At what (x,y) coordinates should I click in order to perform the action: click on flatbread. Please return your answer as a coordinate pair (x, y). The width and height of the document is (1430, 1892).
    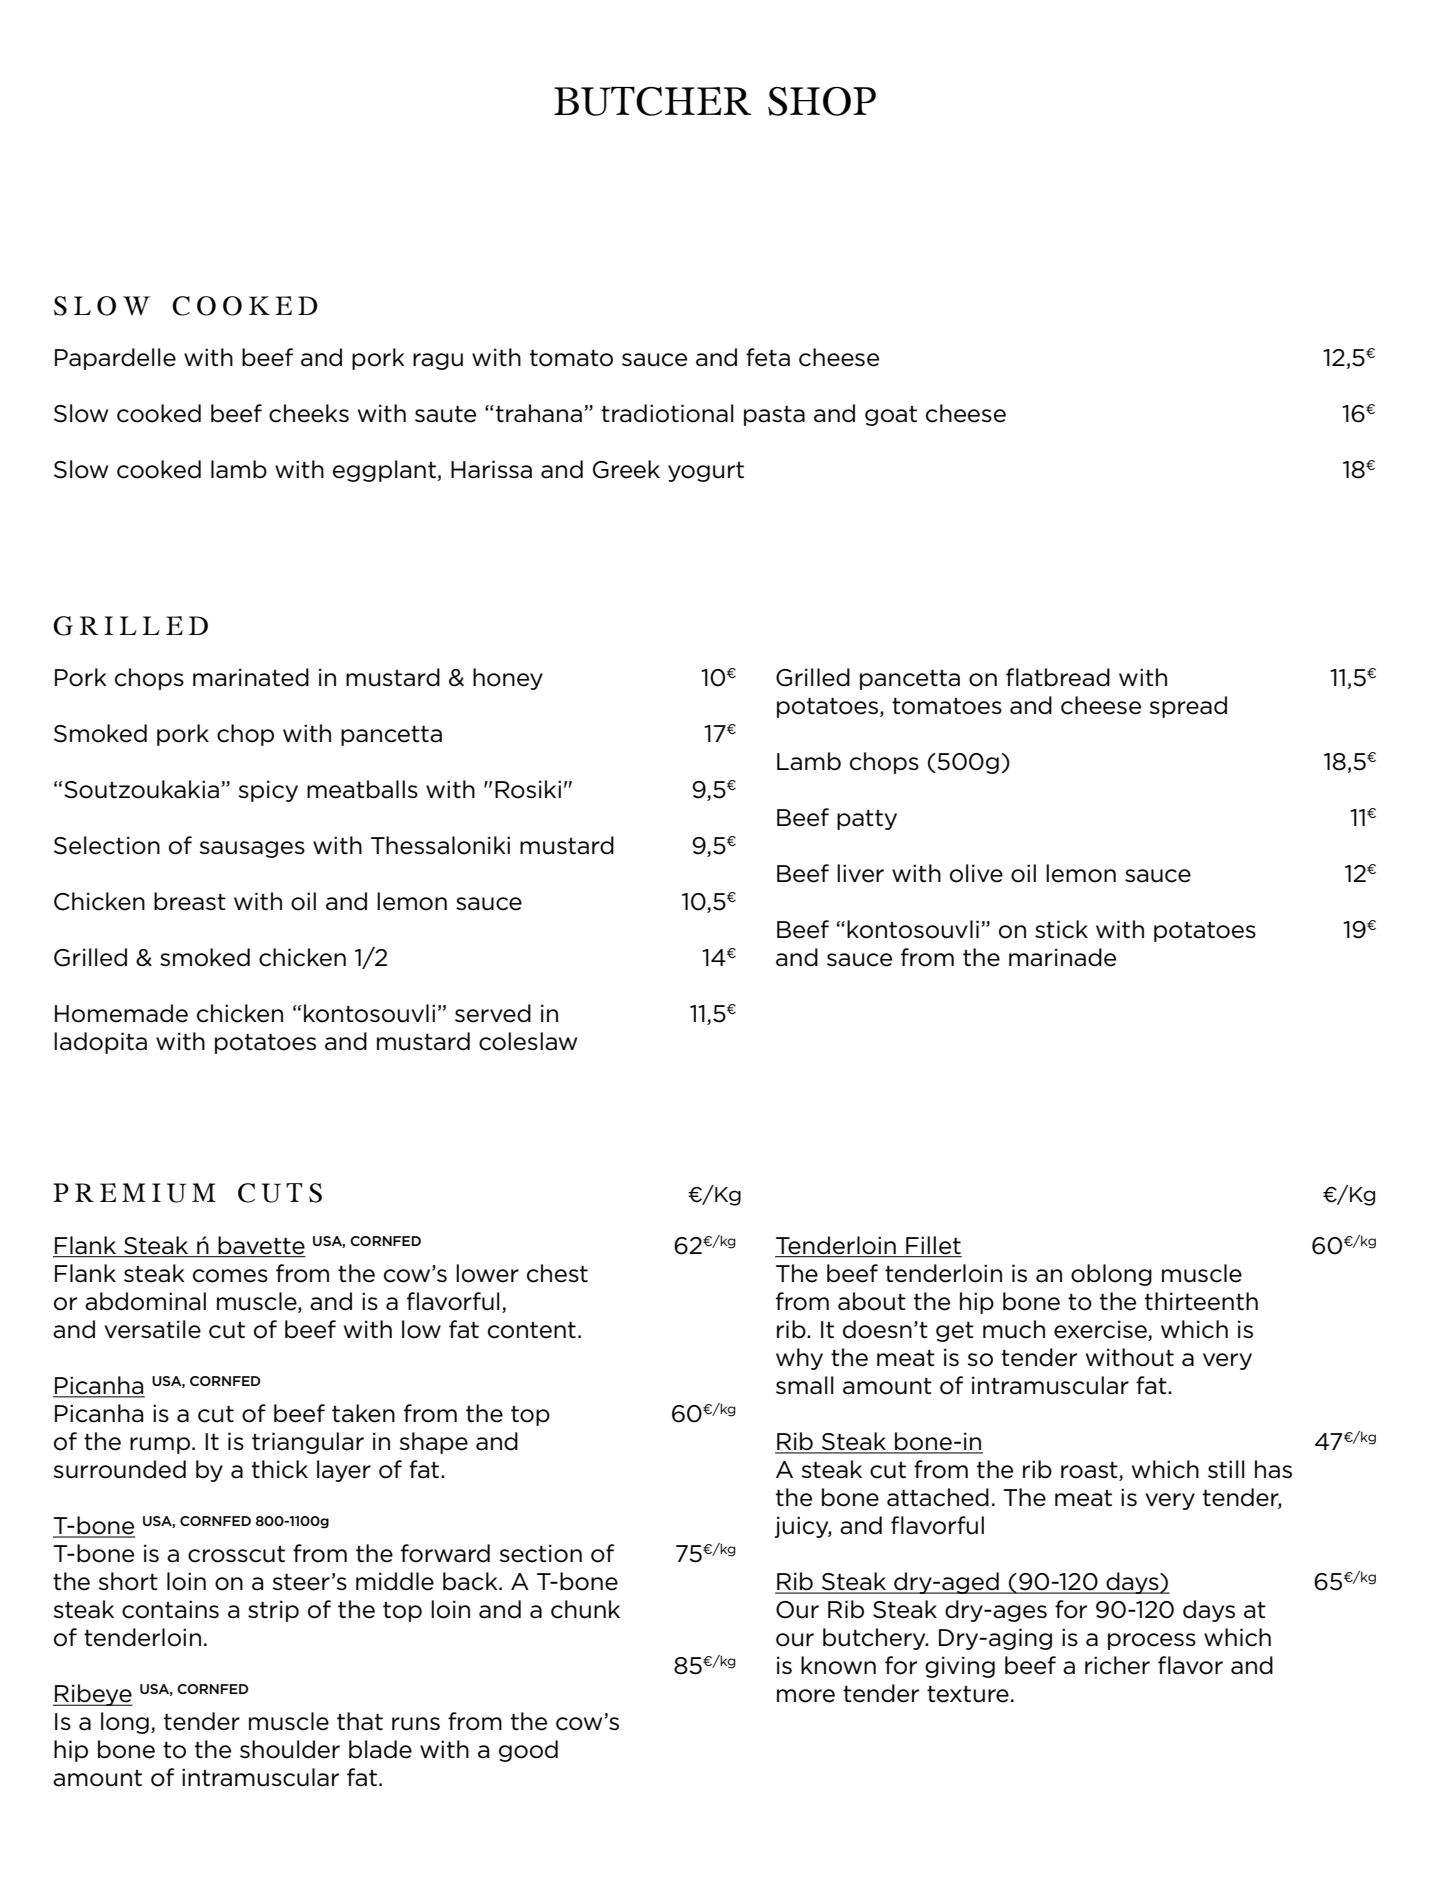
    Looking at the image, I should click on (1058, 677).
